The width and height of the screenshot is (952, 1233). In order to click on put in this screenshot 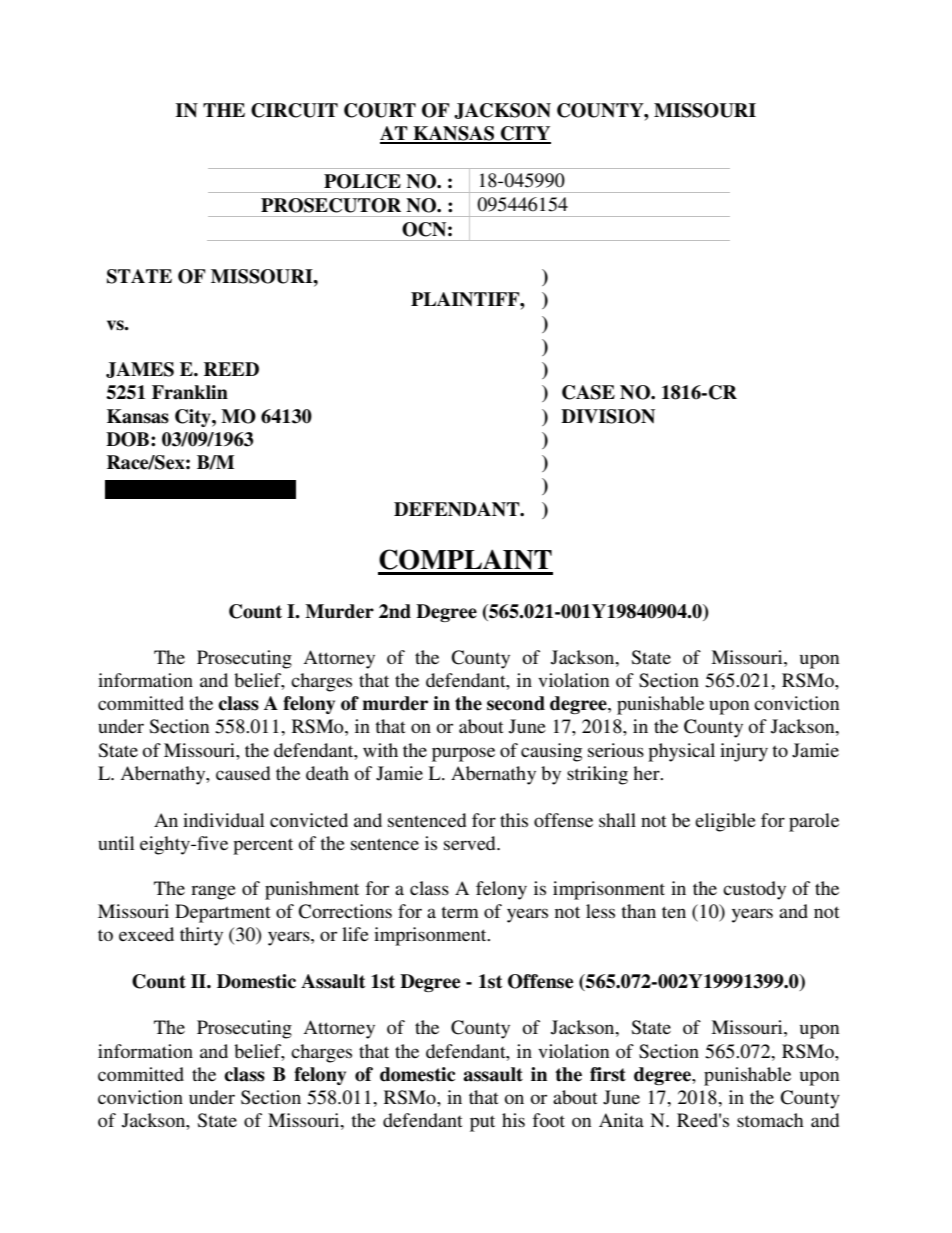, I will do `click(482, 1123)`.
